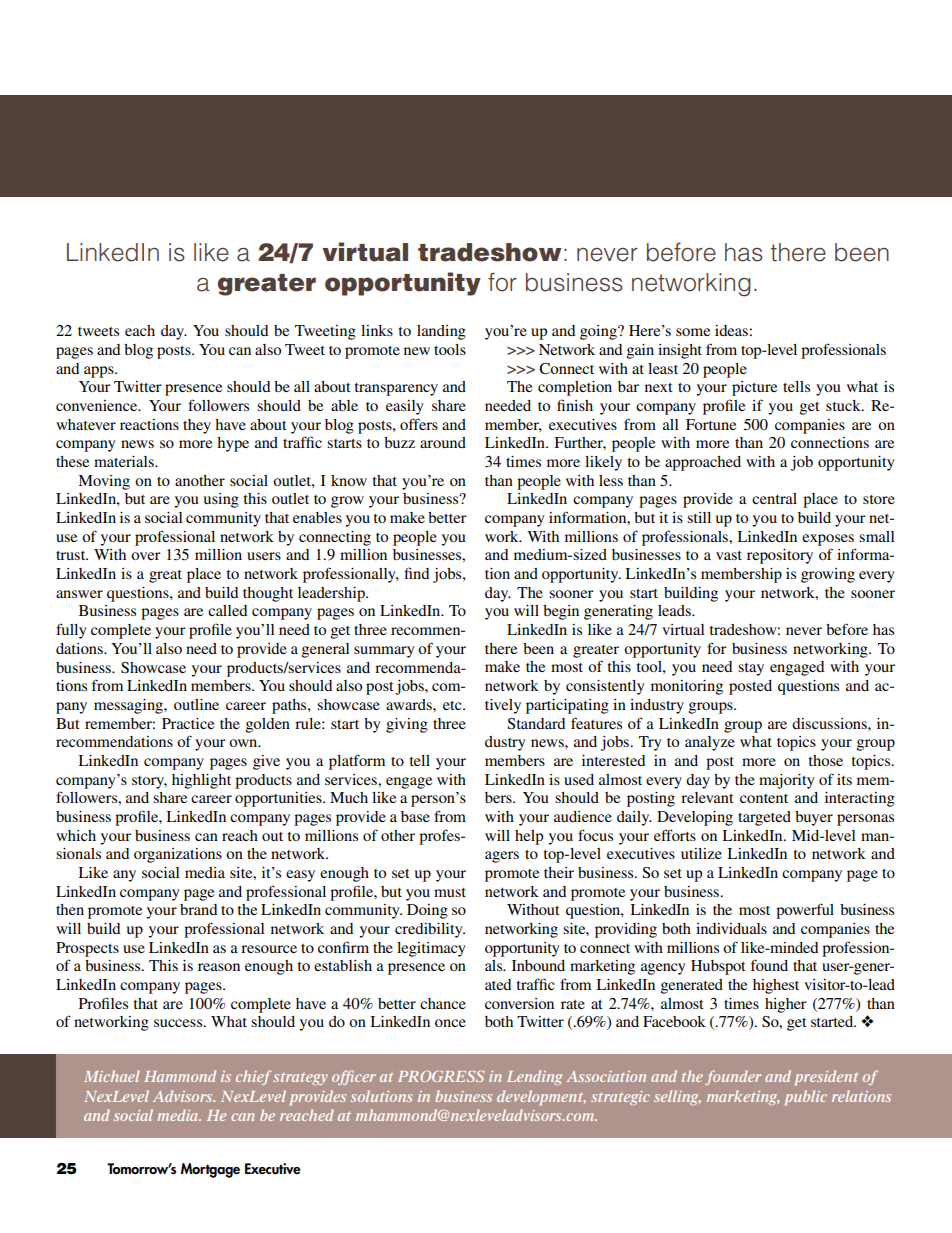 This image has height=1233, width=952. I want to click on chance, so click(443, 1003).
